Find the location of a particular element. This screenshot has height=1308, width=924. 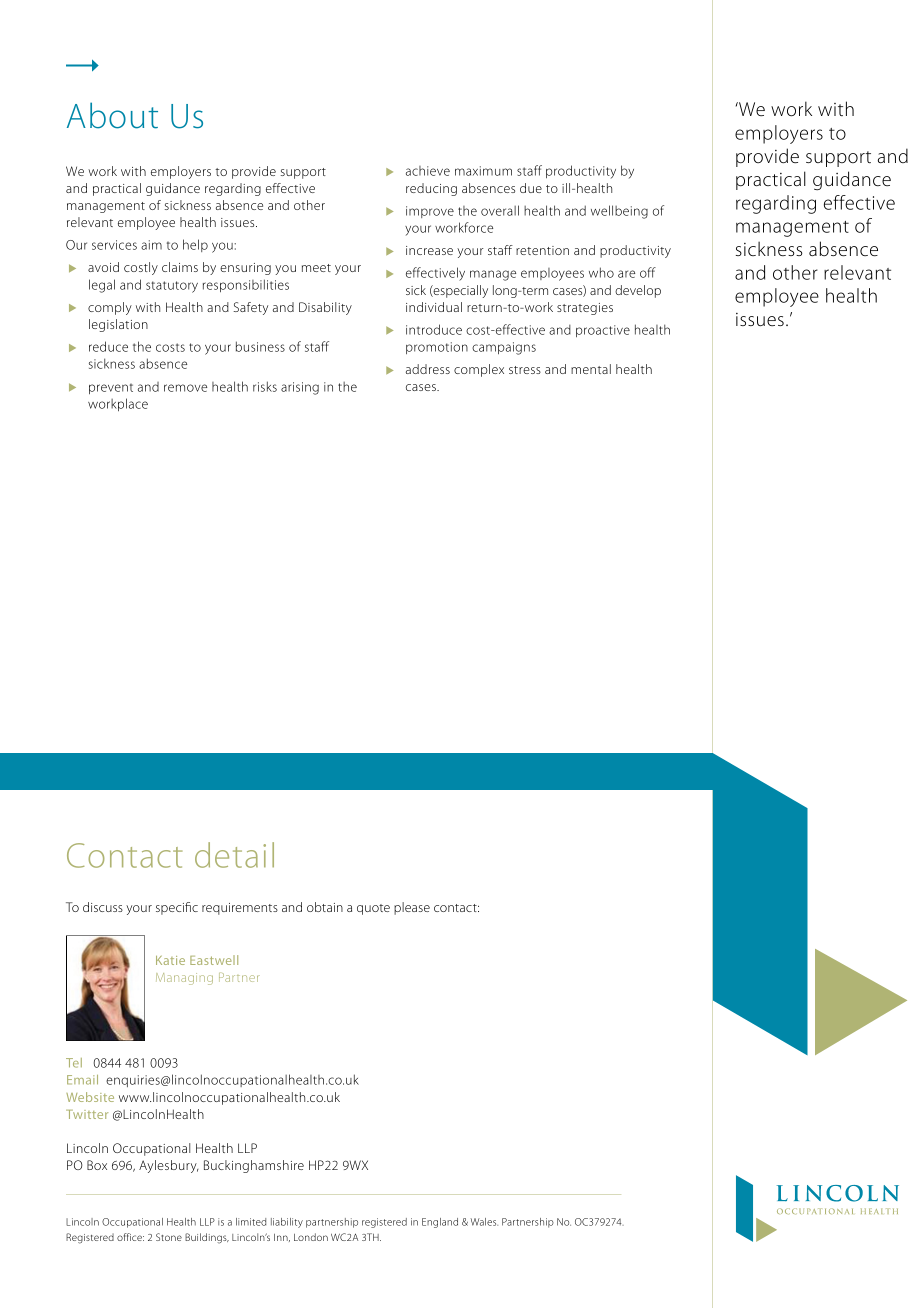

please is located at coordinates (412, 908).
